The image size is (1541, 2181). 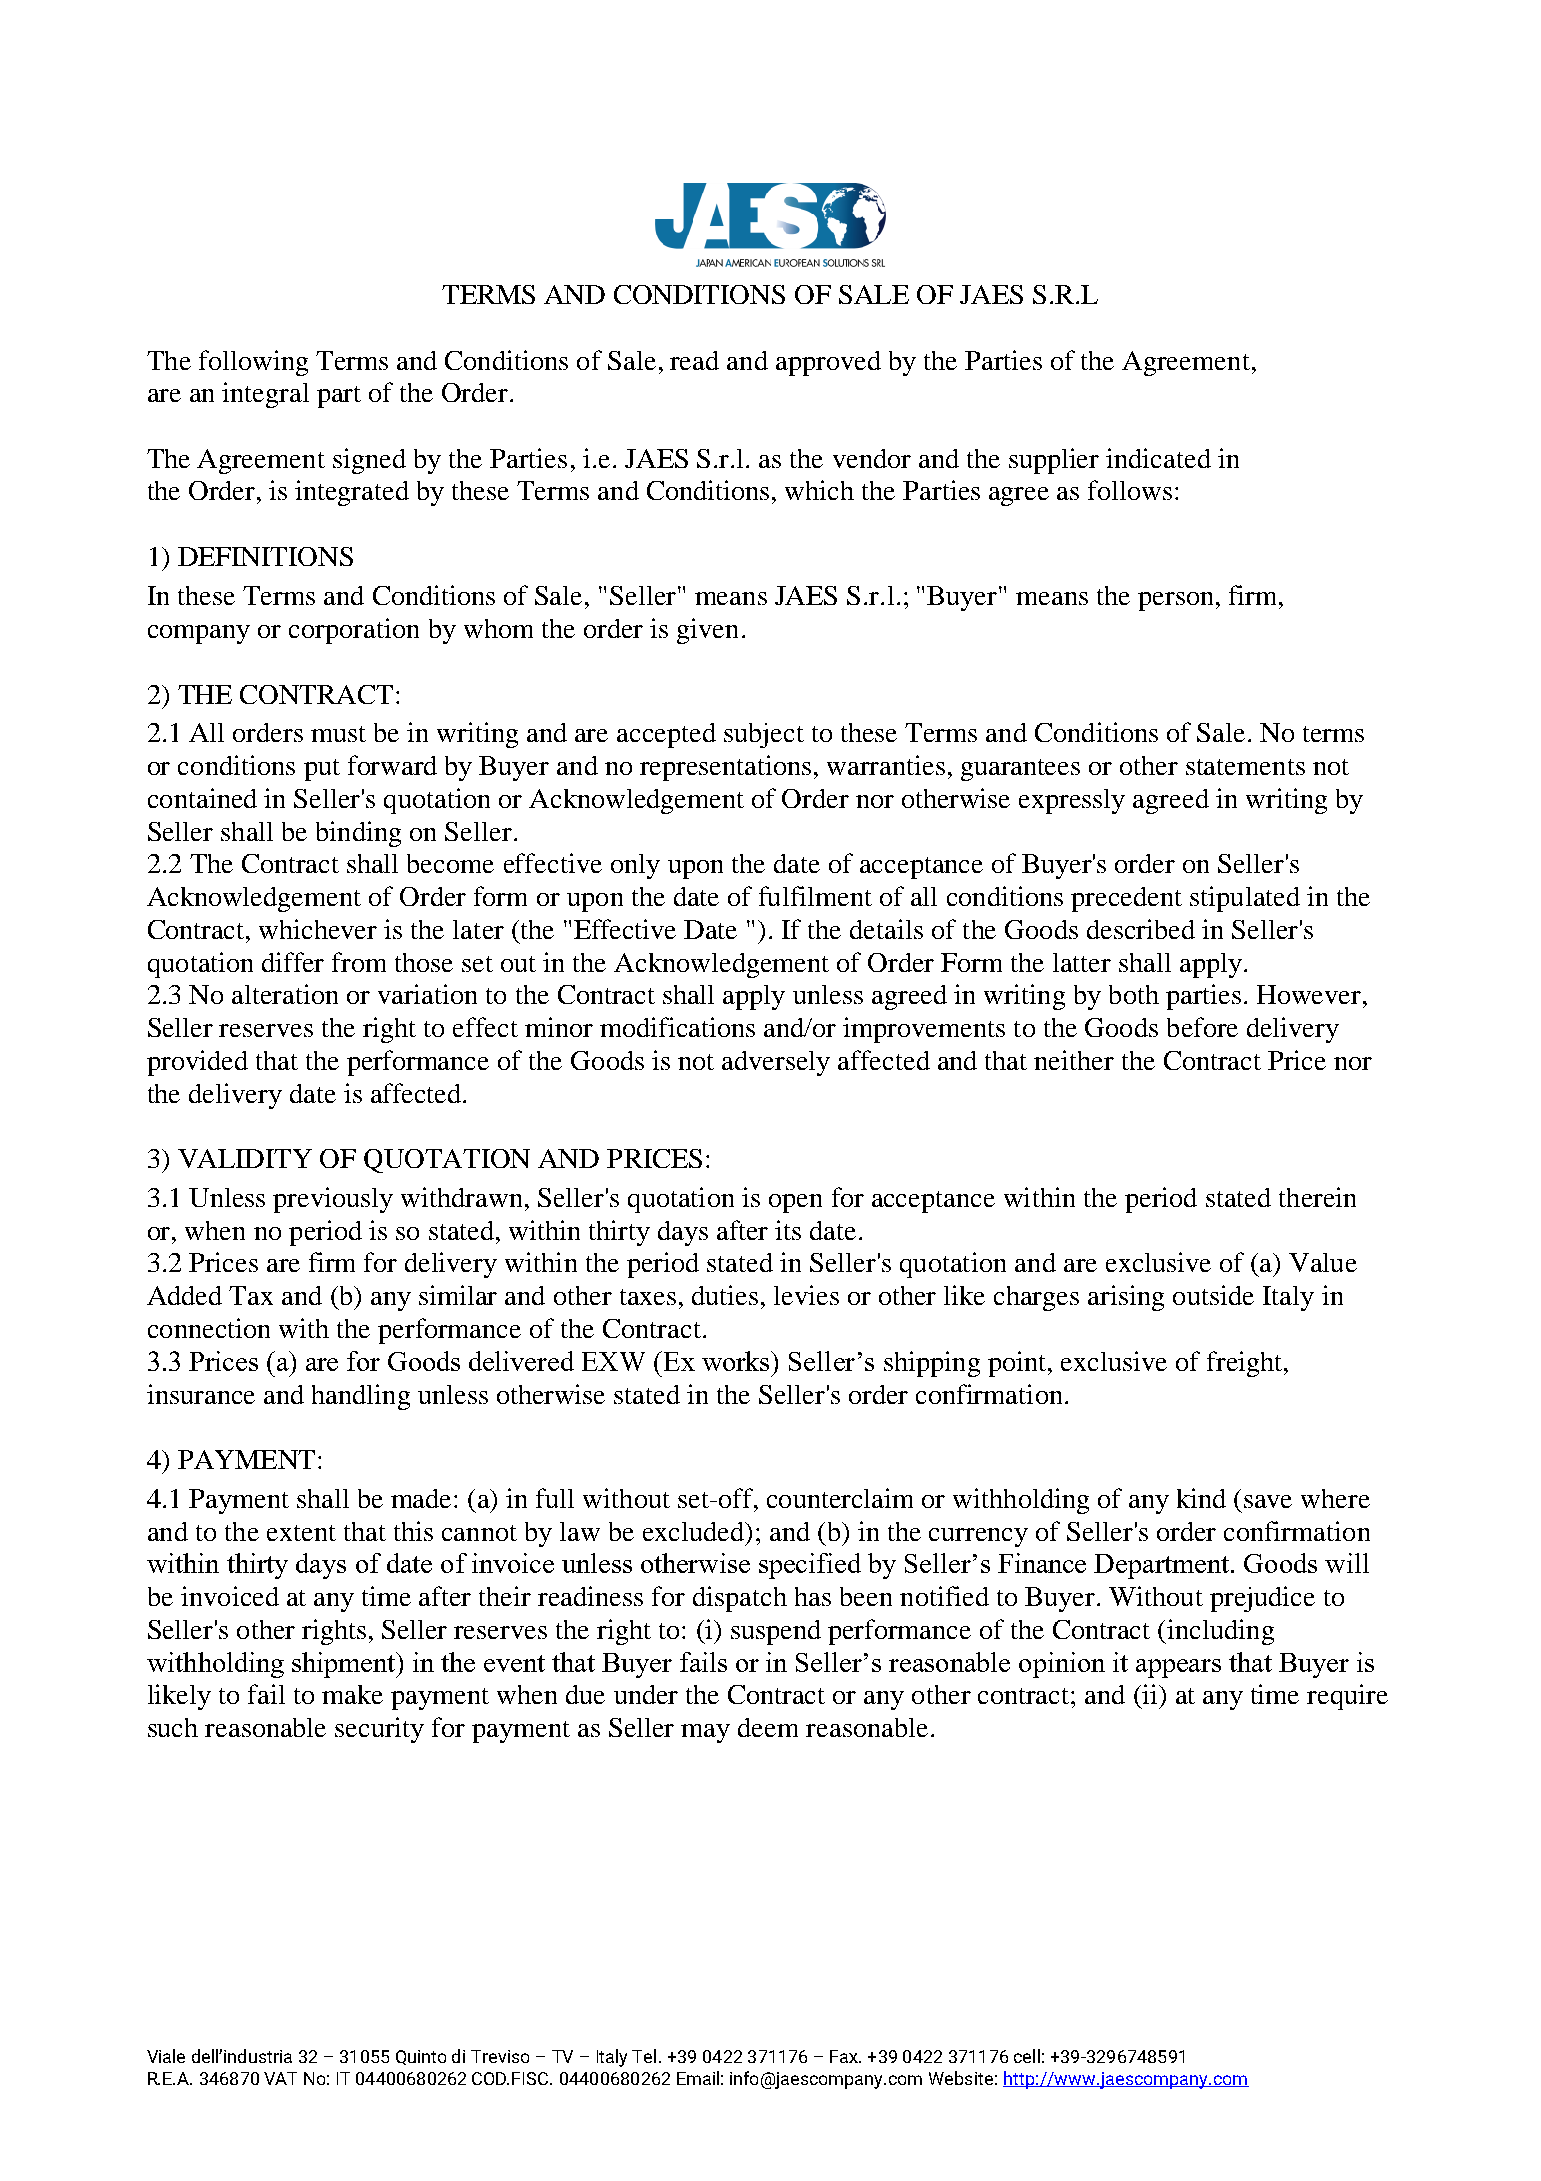 What do you see at coordinates (845, 2056) in the page?
I see `Fax` at bounding box center [845, 2056].
